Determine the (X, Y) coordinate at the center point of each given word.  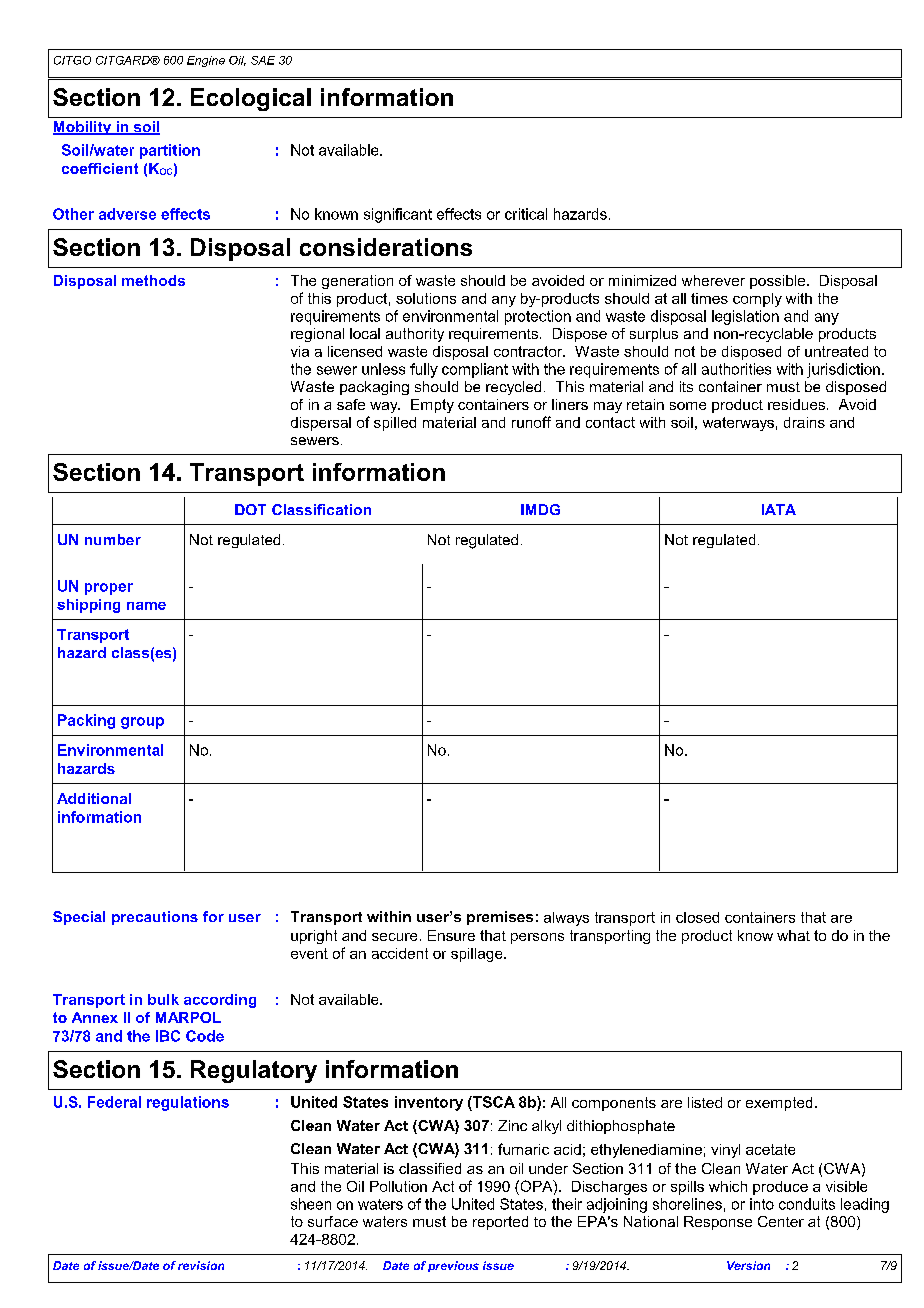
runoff (531, 422)
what (793, 935)
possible (779, 282)
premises (500, 918)
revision (201, 1265)
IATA (779, 509)
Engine (206, 61)
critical (526, 214)
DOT (250, 509)
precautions (155, 918)
